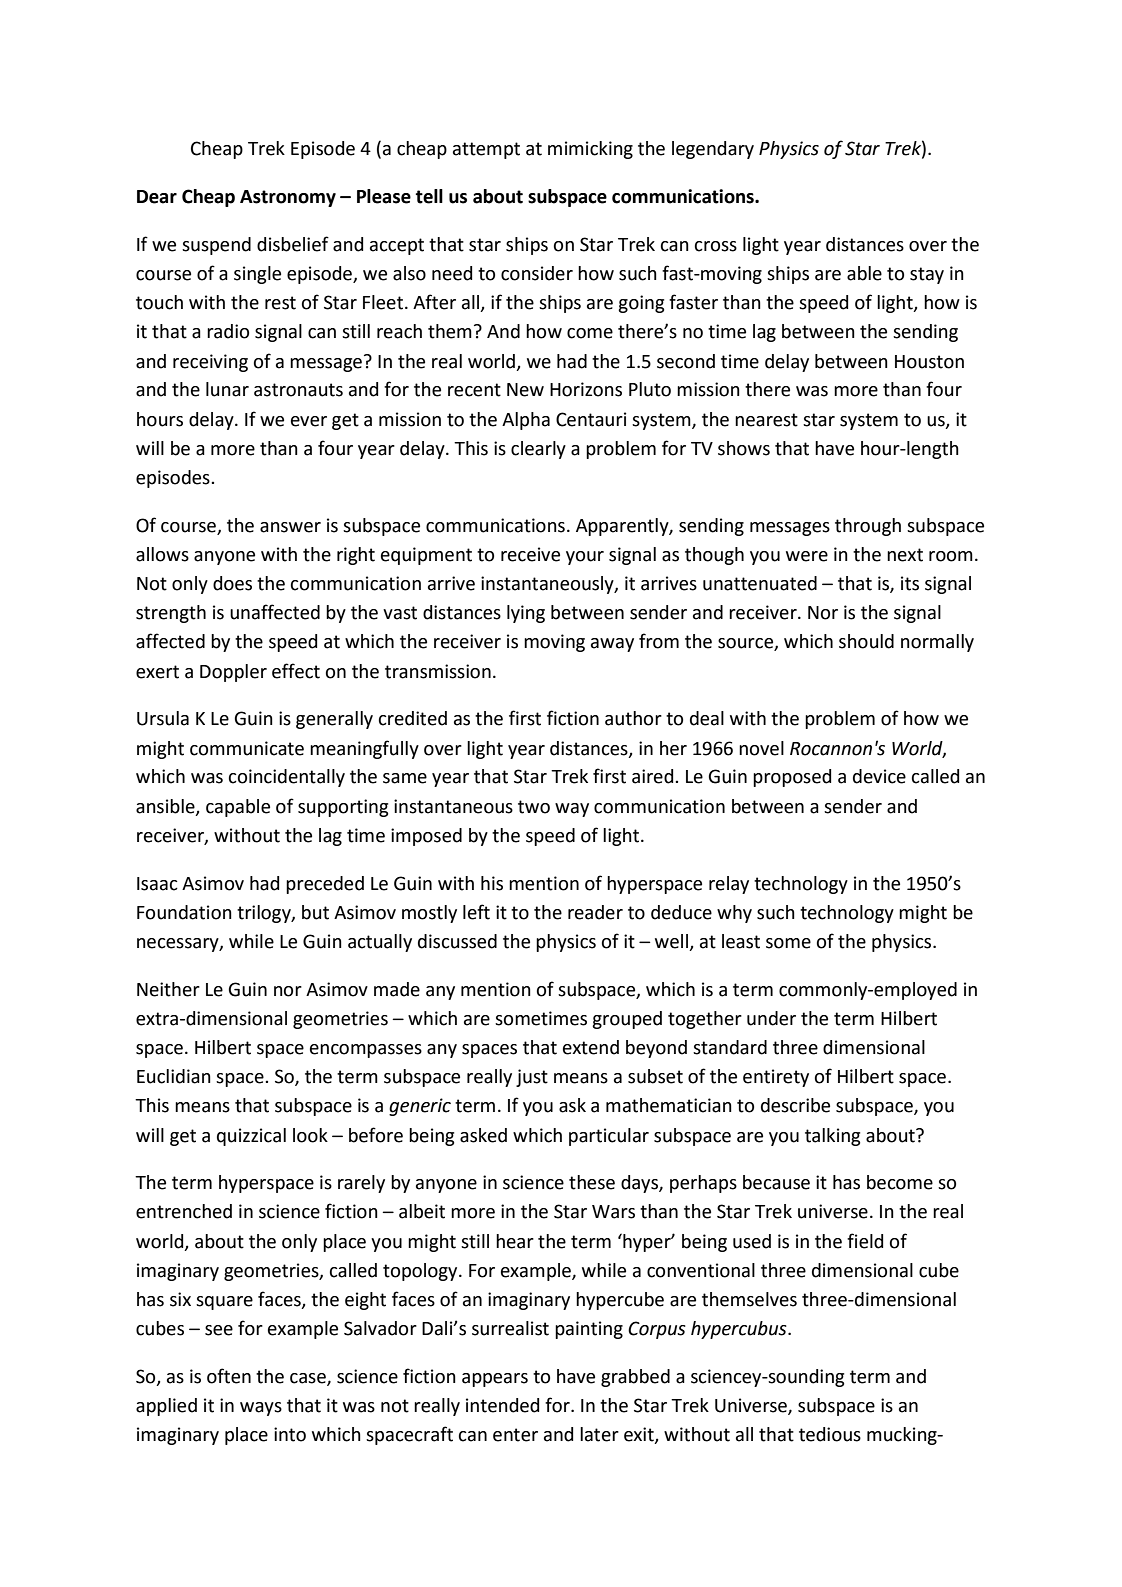 The width and height of the document is (1122, 1587). What do you see at coordinates (261, 1409) in the document?
I see `ways` at bounding box center [261, 1409].
